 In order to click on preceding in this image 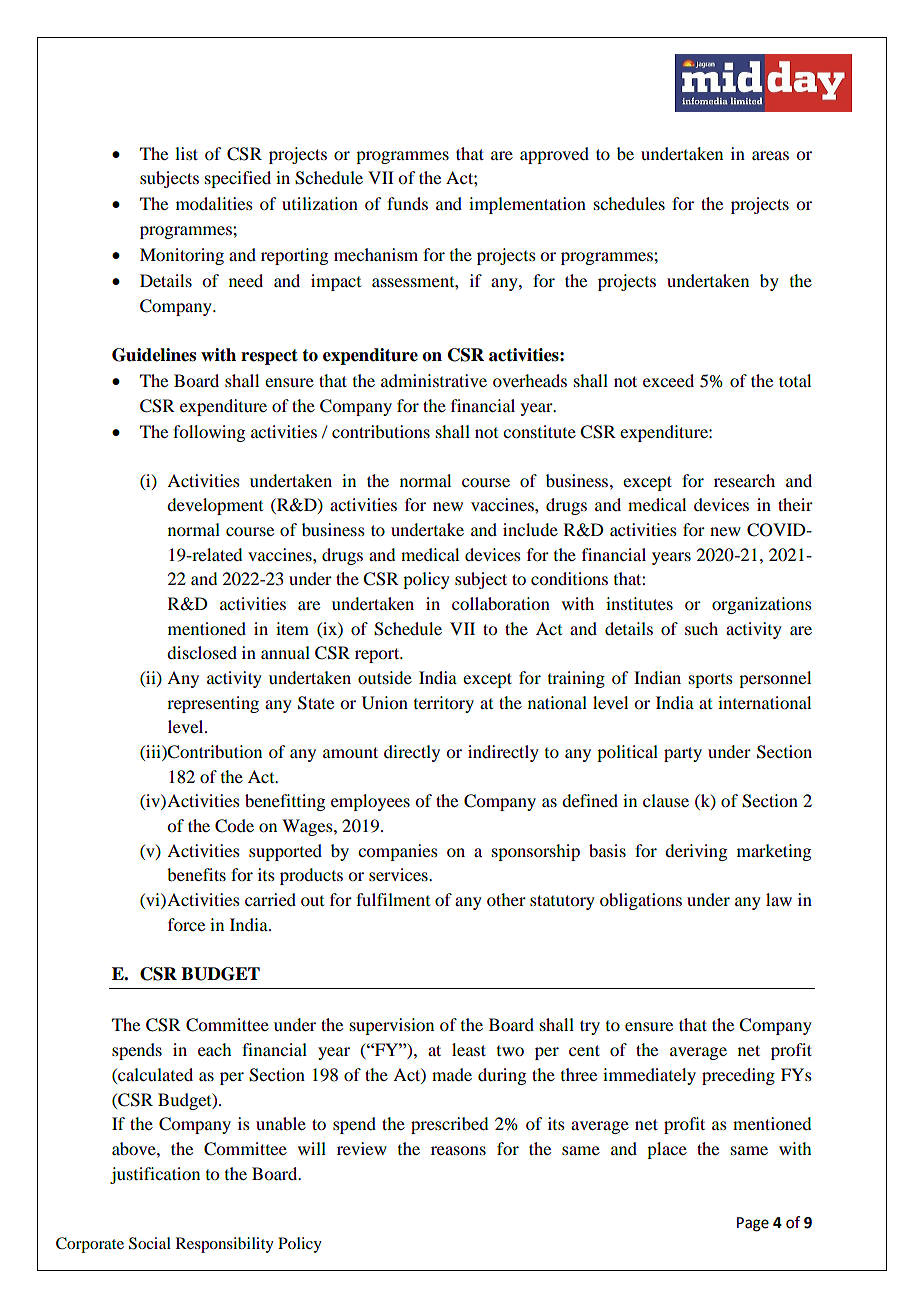, I will do `click(738, 1076)`.
